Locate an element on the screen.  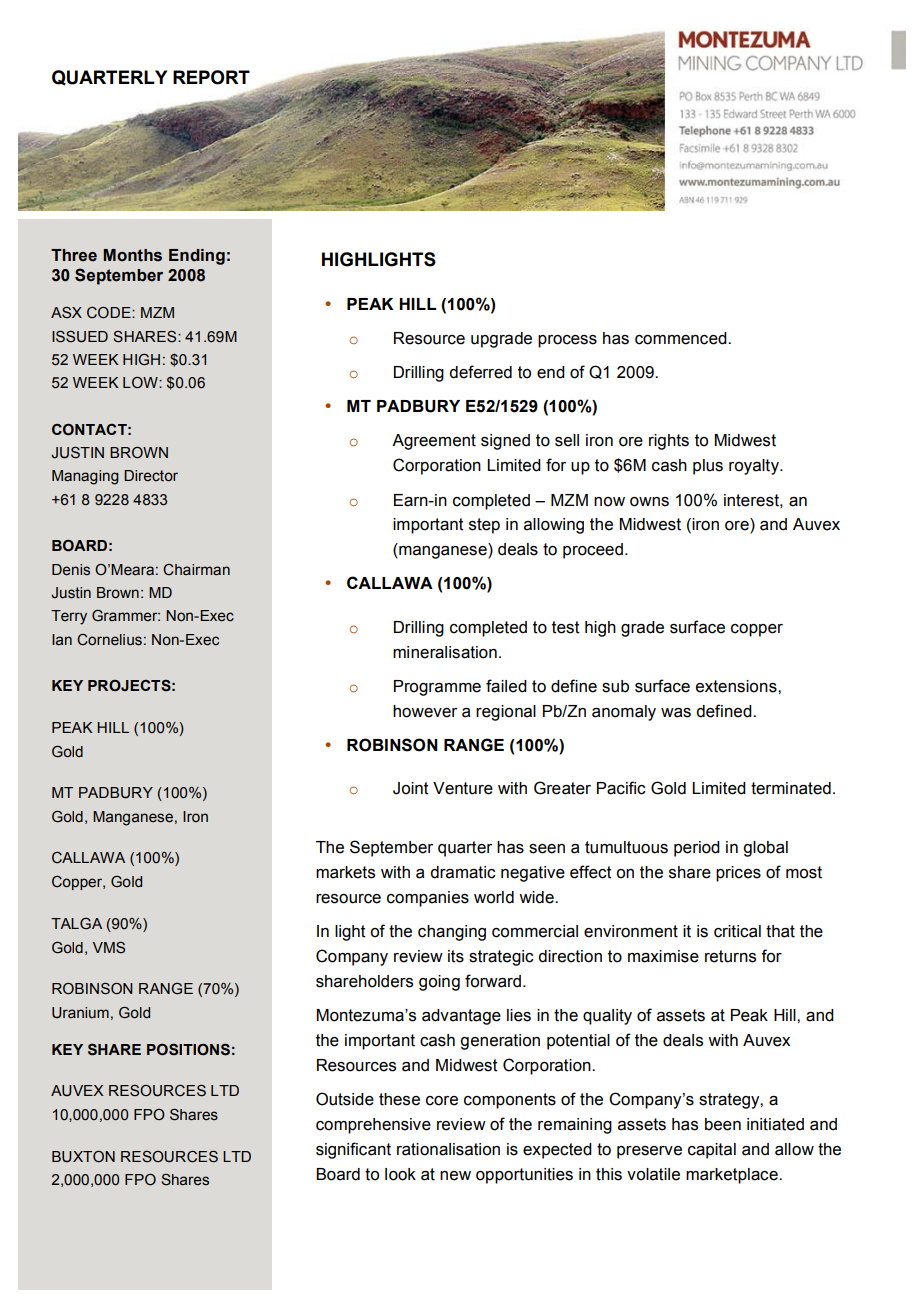
Joint is located at coordinates (411, 788).
